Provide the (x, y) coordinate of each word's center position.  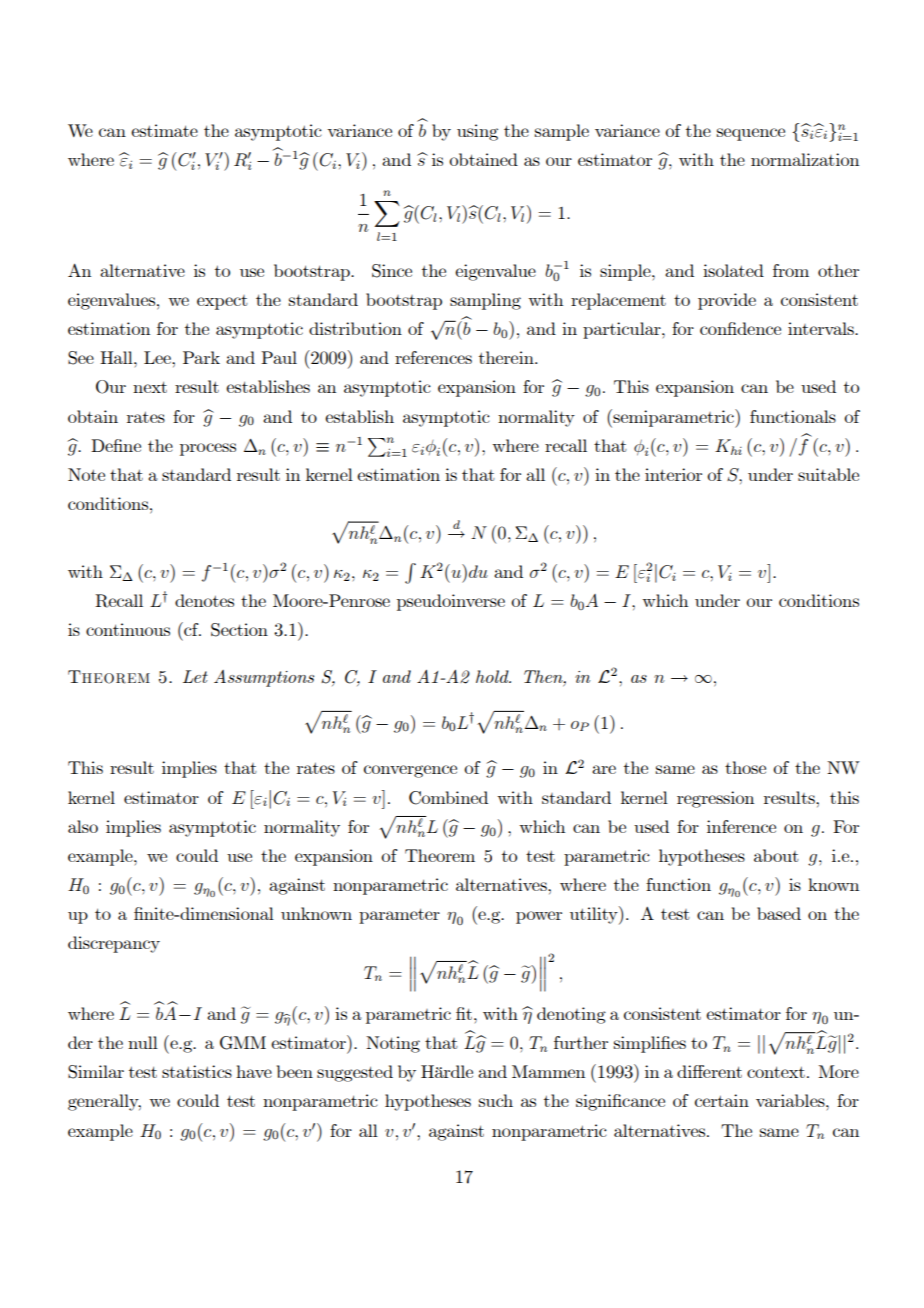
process (208, 449)
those (745, 767)
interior (673, 474)
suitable (828, 474)
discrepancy (114, 944)
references (433, 357)
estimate (164, 130)
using (477, 132)
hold (493, 676)
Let (195, 676)
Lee (158, 357)
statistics (197, 1071)
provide (727, 301)
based (779, 913)
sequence (751, 134)
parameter (399, 916)
